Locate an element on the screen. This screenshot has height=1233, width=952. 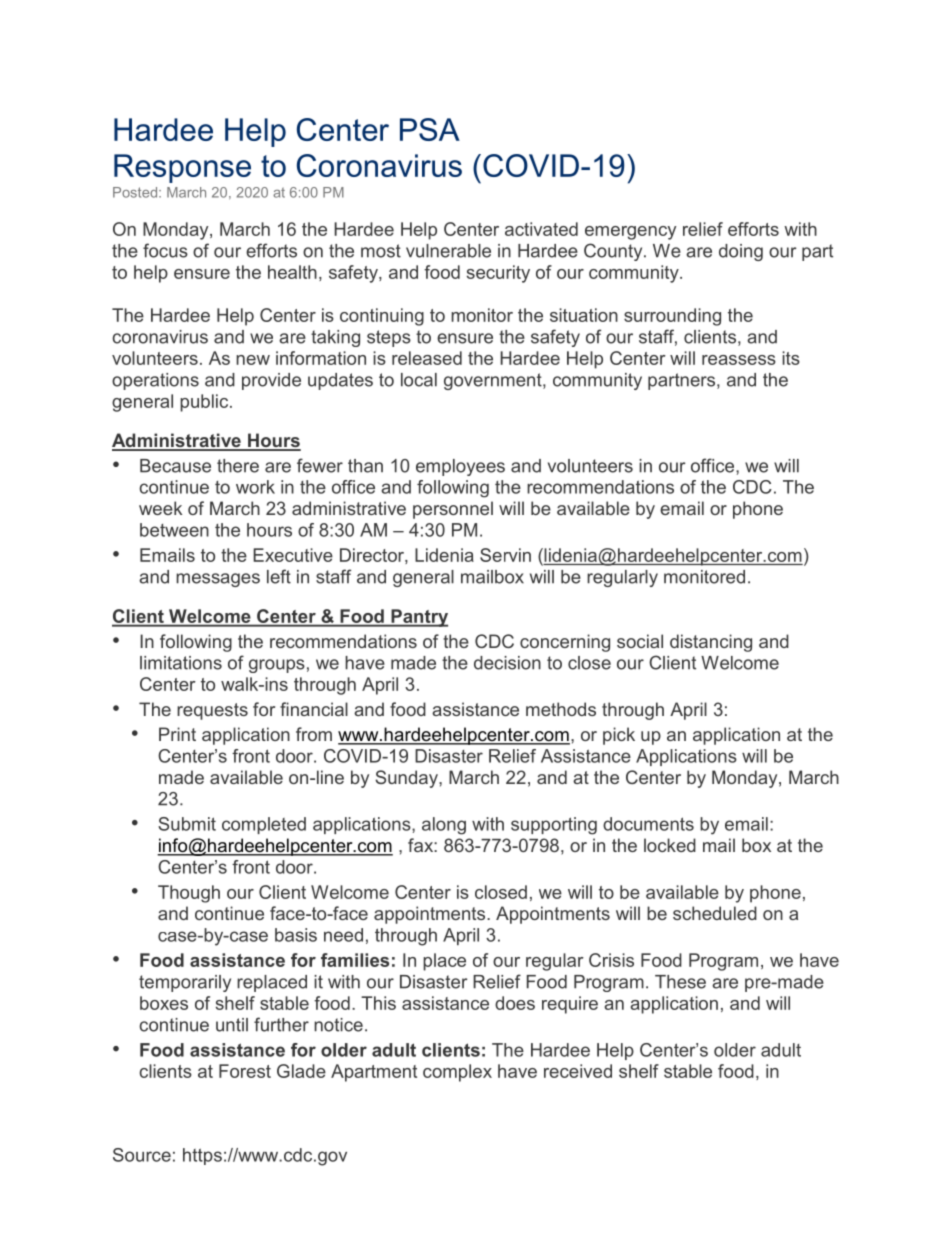
limitations is located at coordinates (181, 663).
